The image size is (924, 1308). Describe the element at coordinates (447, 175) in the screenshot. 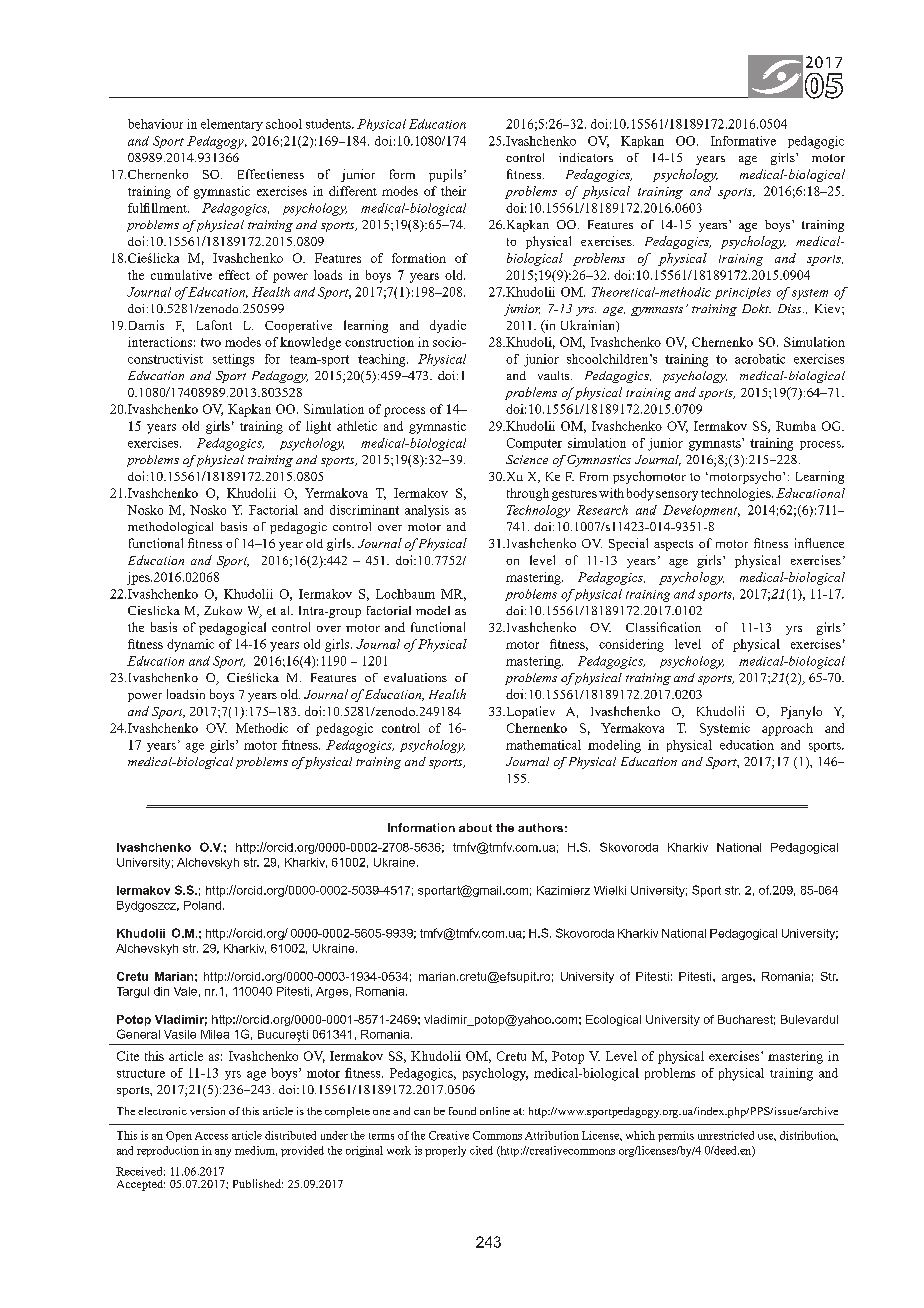

I see `pupils` at that location.
